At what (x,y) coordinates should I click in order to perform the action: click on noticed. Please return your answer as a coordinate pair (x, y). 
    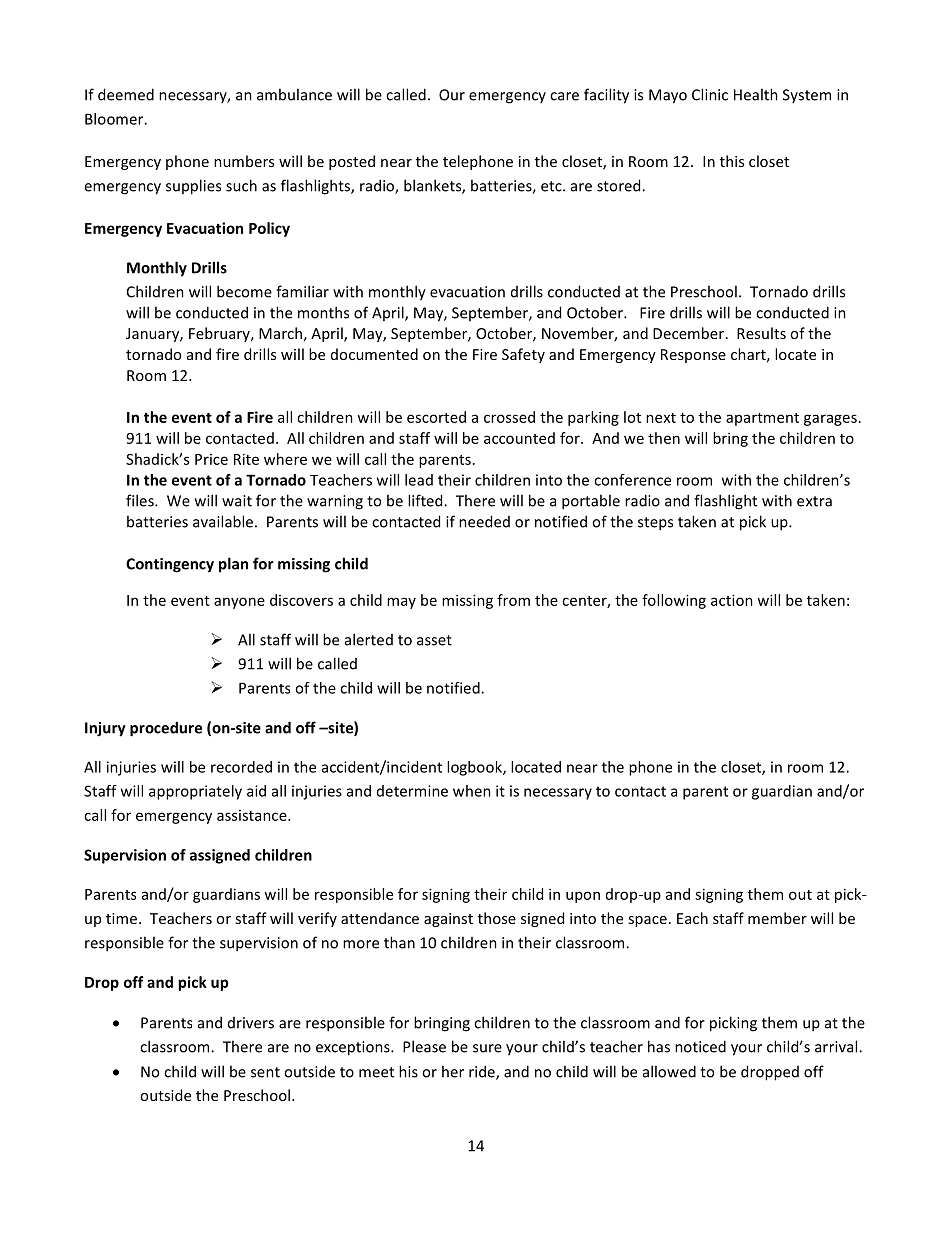
    Looking at the image, I should click on (700, 1046).
